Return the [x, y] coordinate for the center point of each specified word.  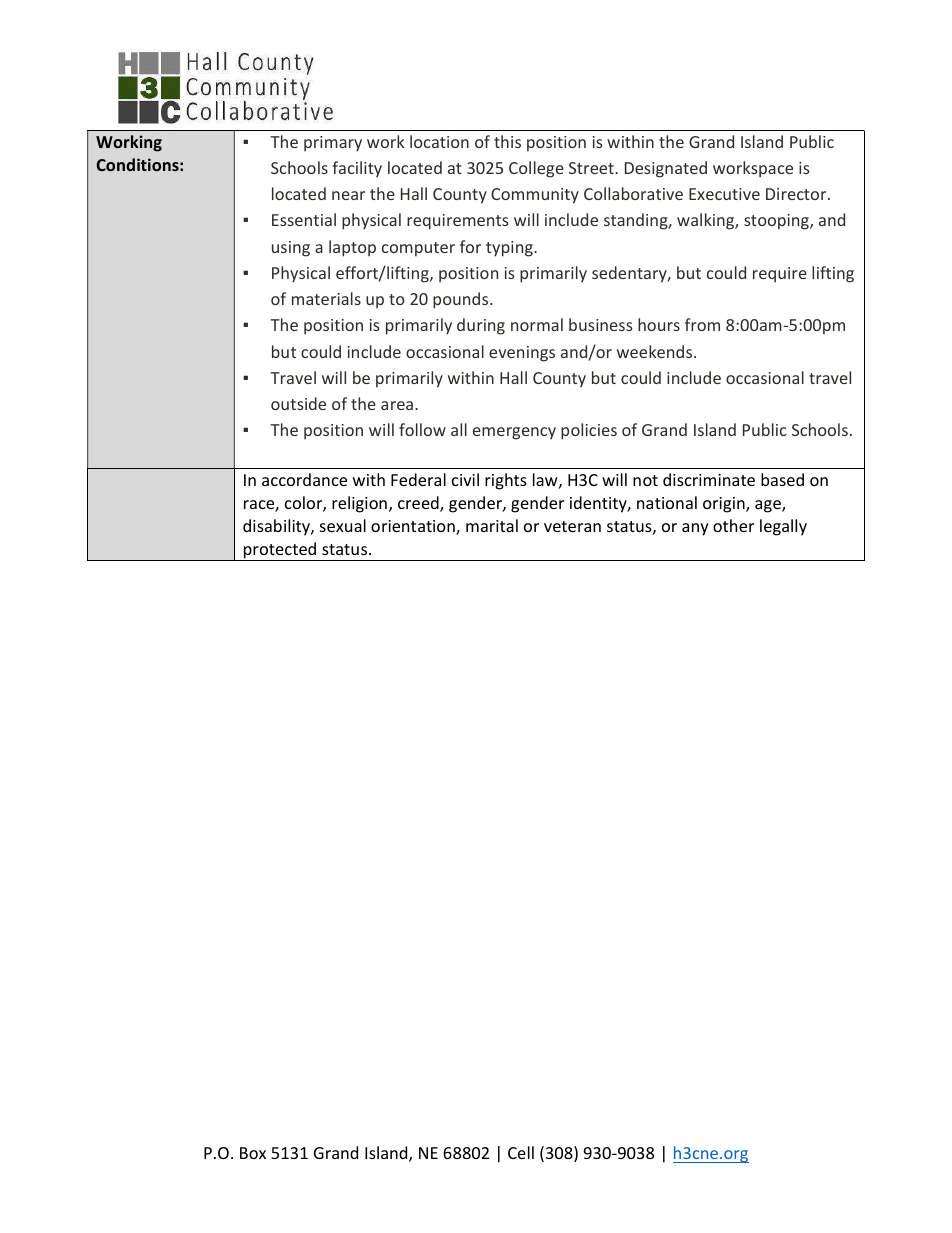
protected [280, 551]
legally [783, 527]
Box [253, 1153]
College [536, 169]
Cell [521, 1152]
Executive [724, 194]
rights [506, 481]
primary [333, 144]
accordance [304, 479]
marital [492, 525]
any [695, 529]
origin [725, 505]
